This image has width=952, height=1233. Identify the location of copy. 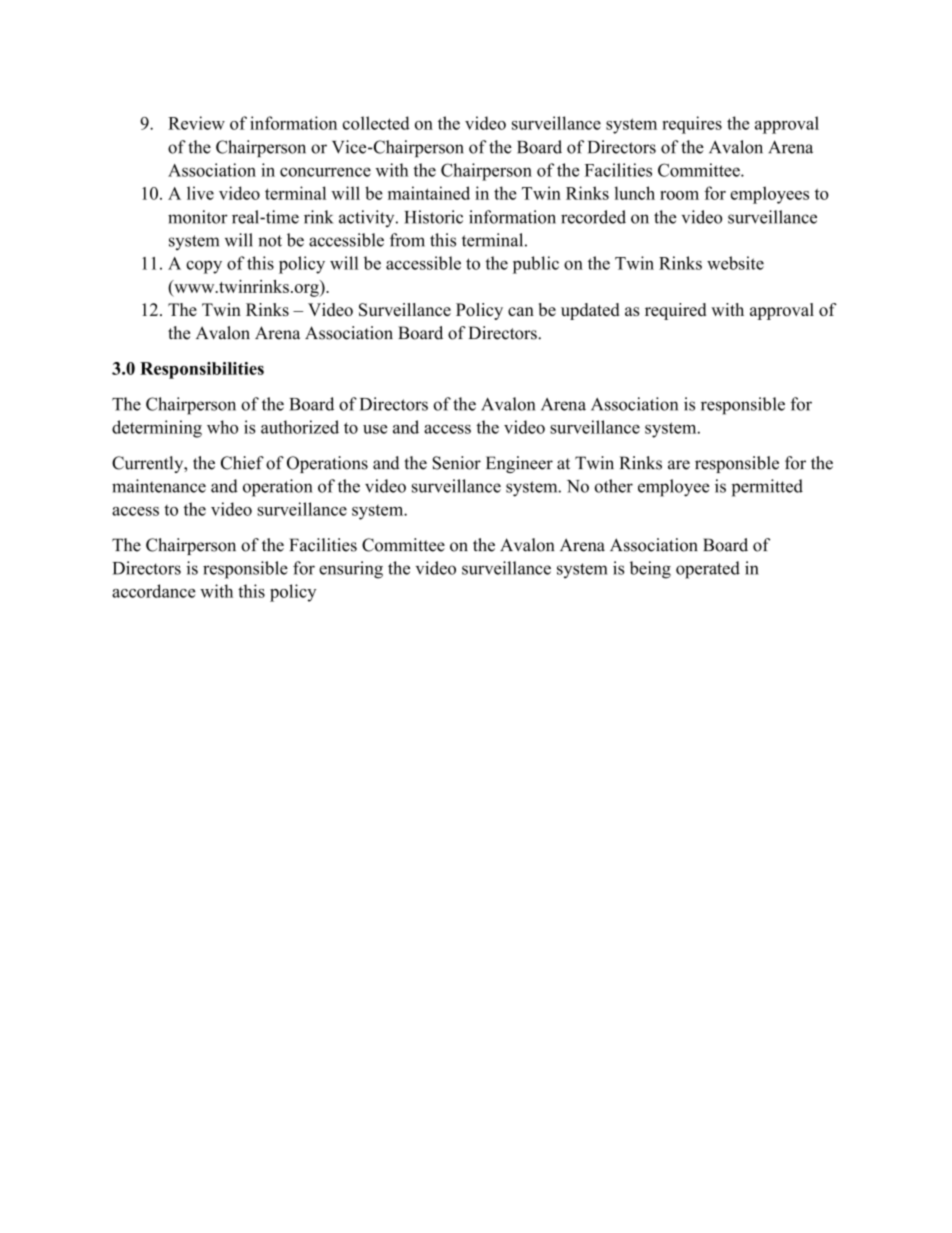
(204, 267).
